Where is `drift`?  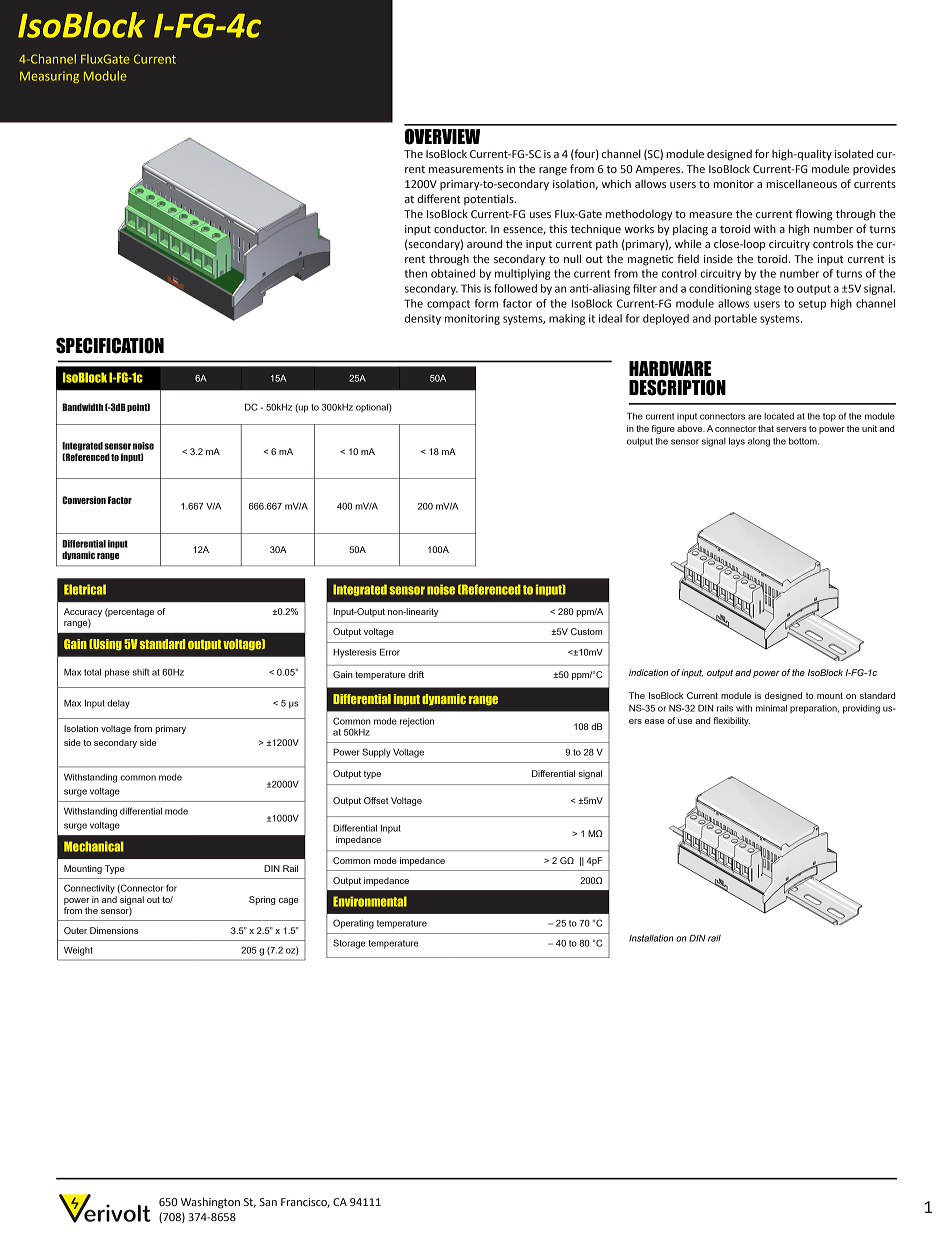 drift is located at coordinates (416, 674).
